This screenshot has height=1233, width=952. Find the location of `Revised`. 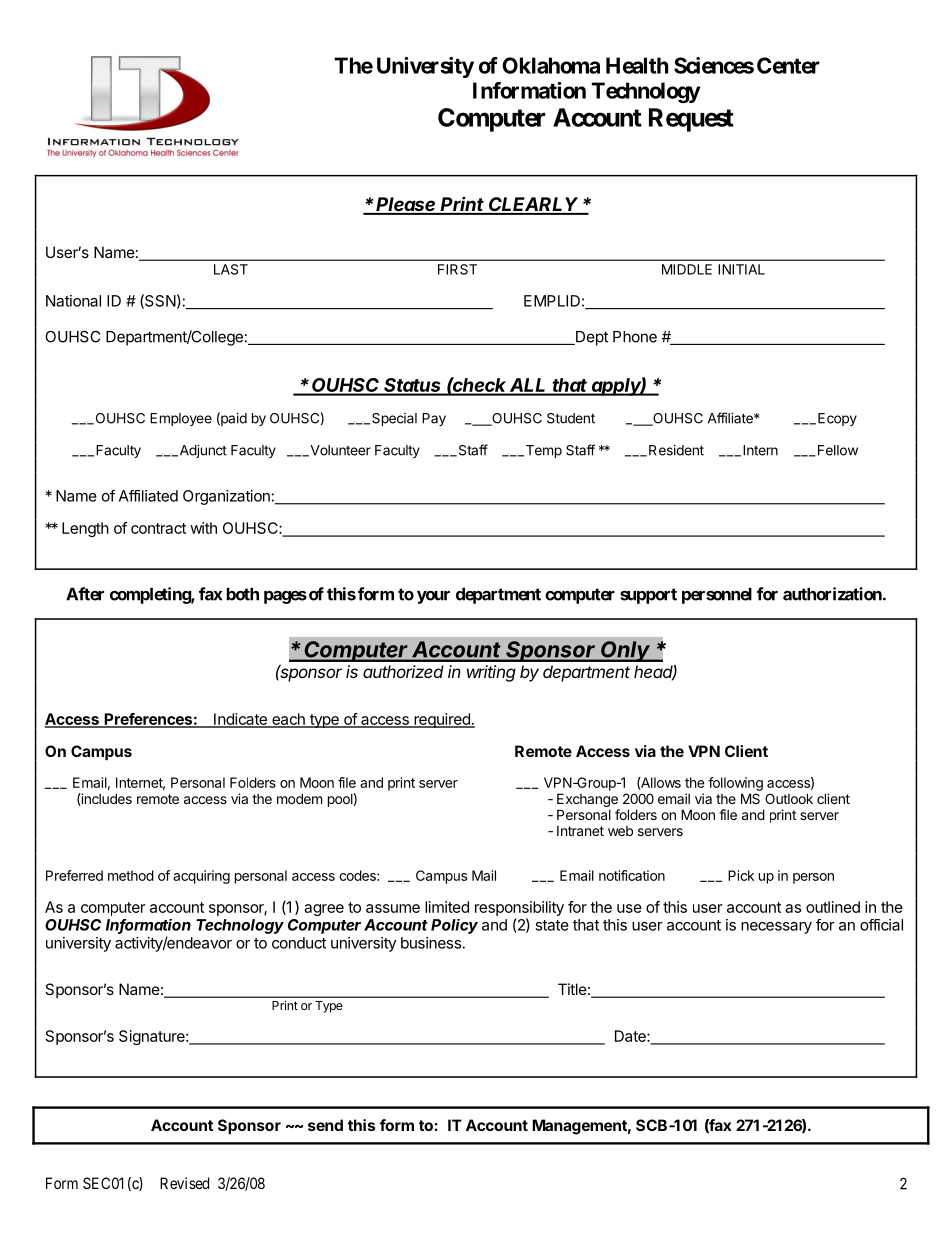

Revised is located at coordinates (184, 1183).
